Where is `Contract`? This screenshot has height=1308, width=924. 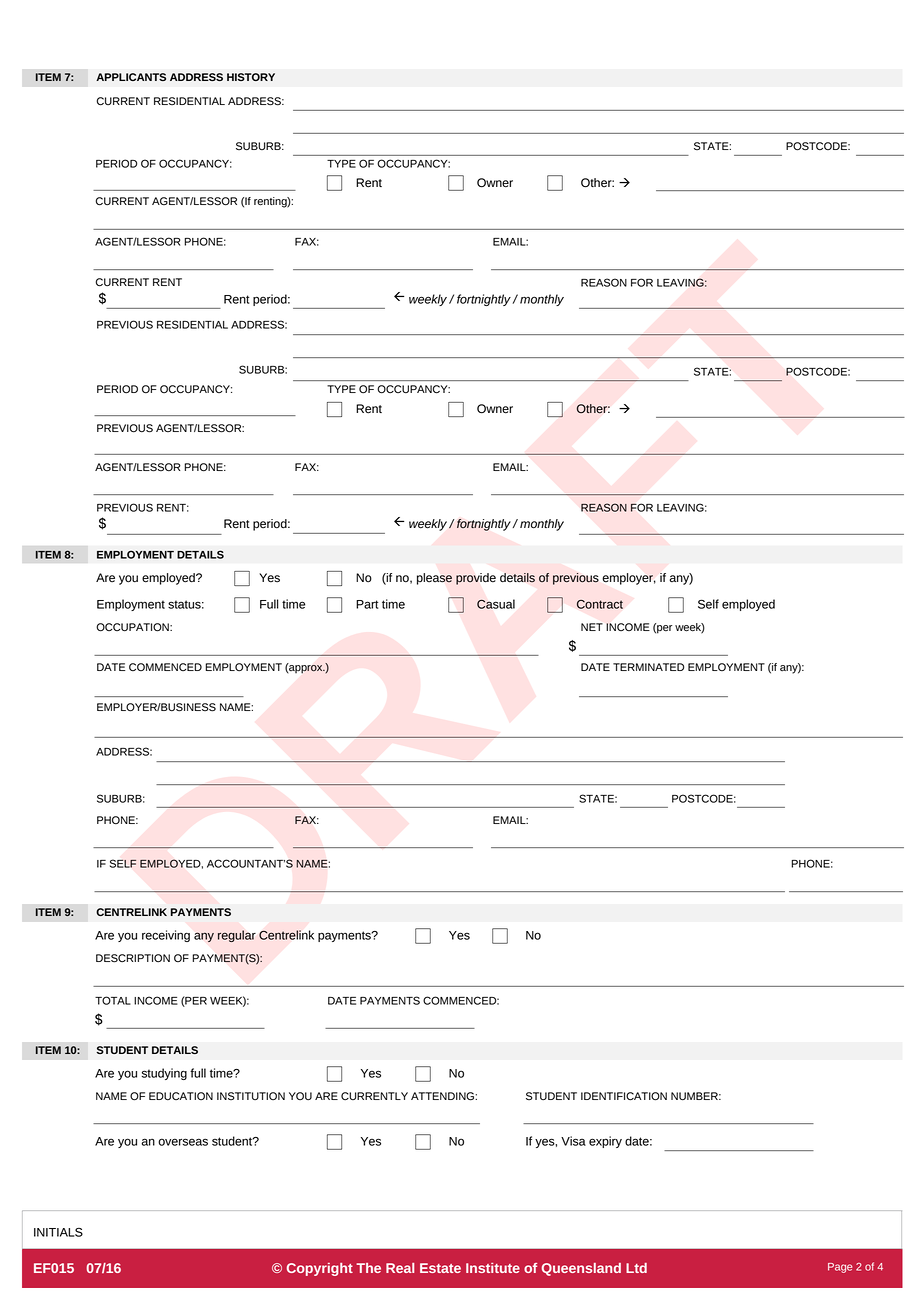 Contract is located at coordinates (600, 604).
